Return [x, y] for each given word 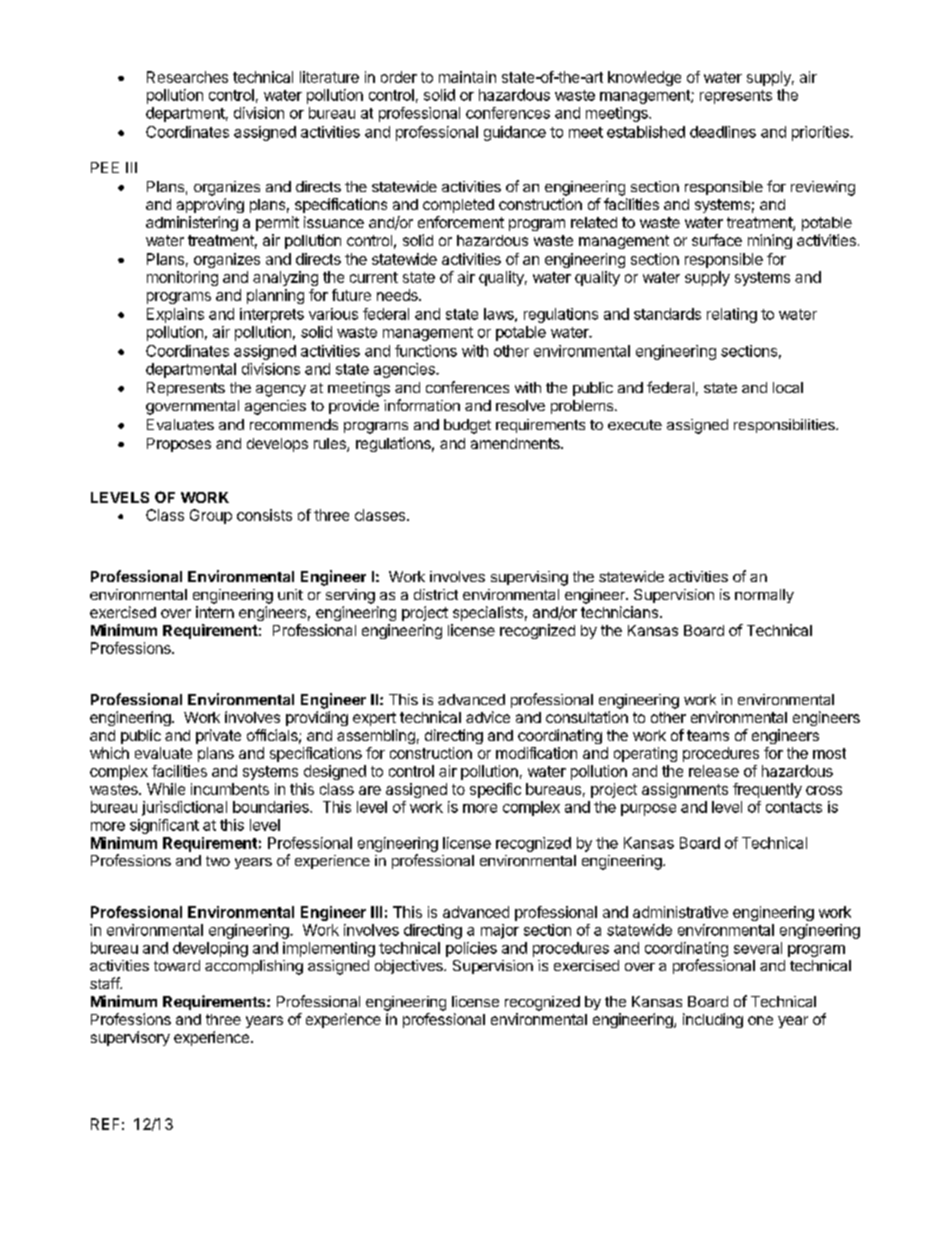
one [760, 1020]
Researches [187, 77]
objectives [410, 967]
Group [211, 516]
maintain [467, 77]
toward [177, 965]
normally [764, 596]
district [436, 594]
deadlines [723, 132]
